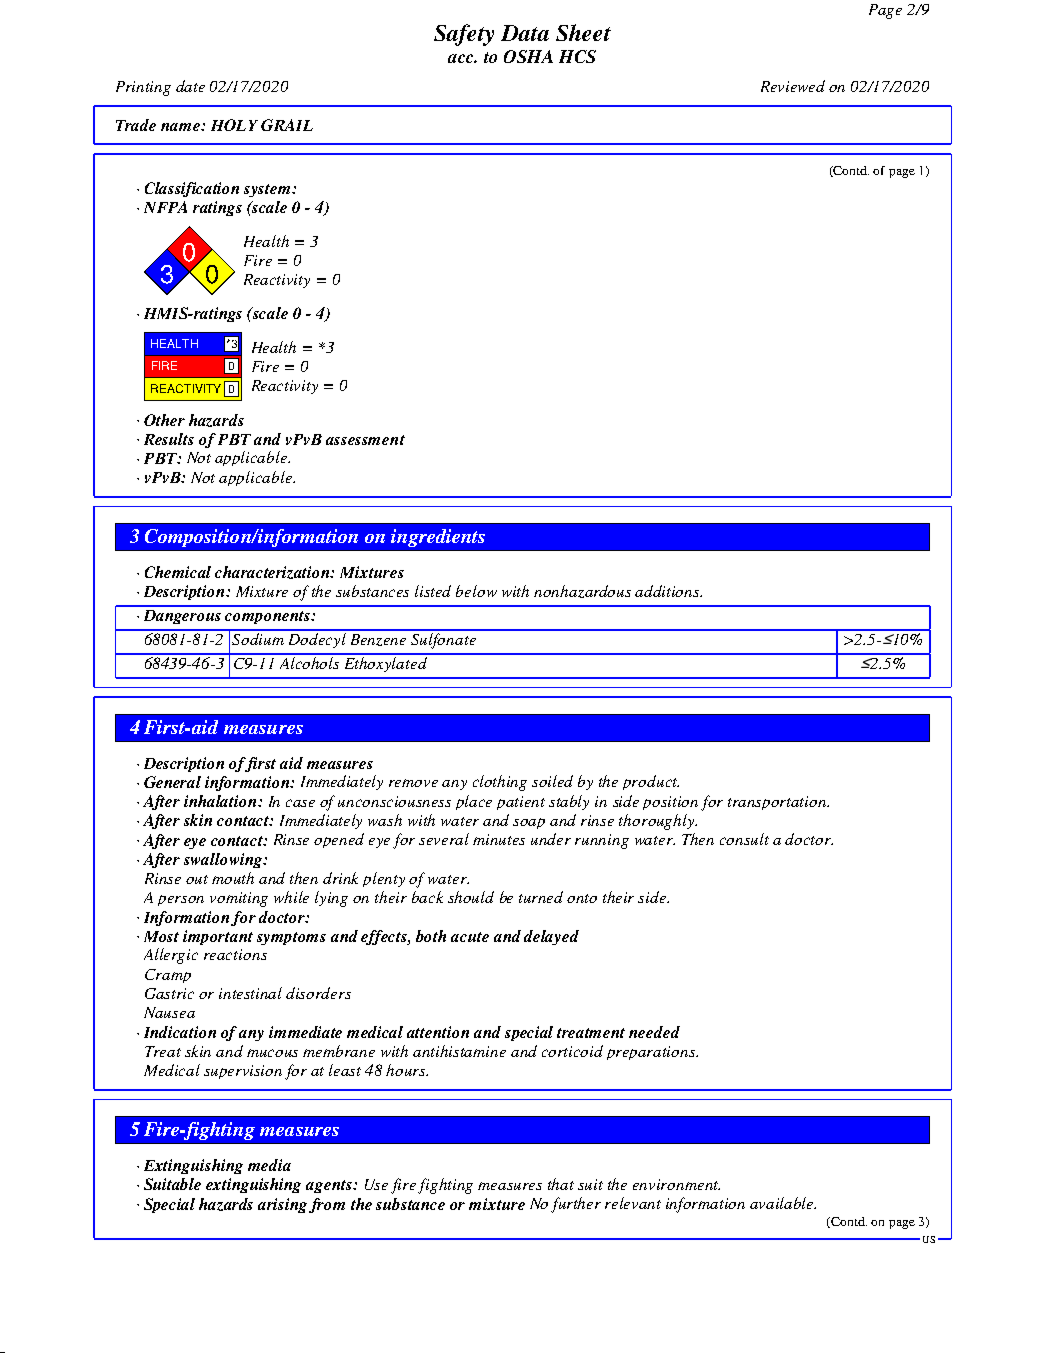 The height and width of the image is (1353, 1045). What do you see at coordinates (282, 1205) in the image?
I see `arising` at bounding box center [282, 1205].
